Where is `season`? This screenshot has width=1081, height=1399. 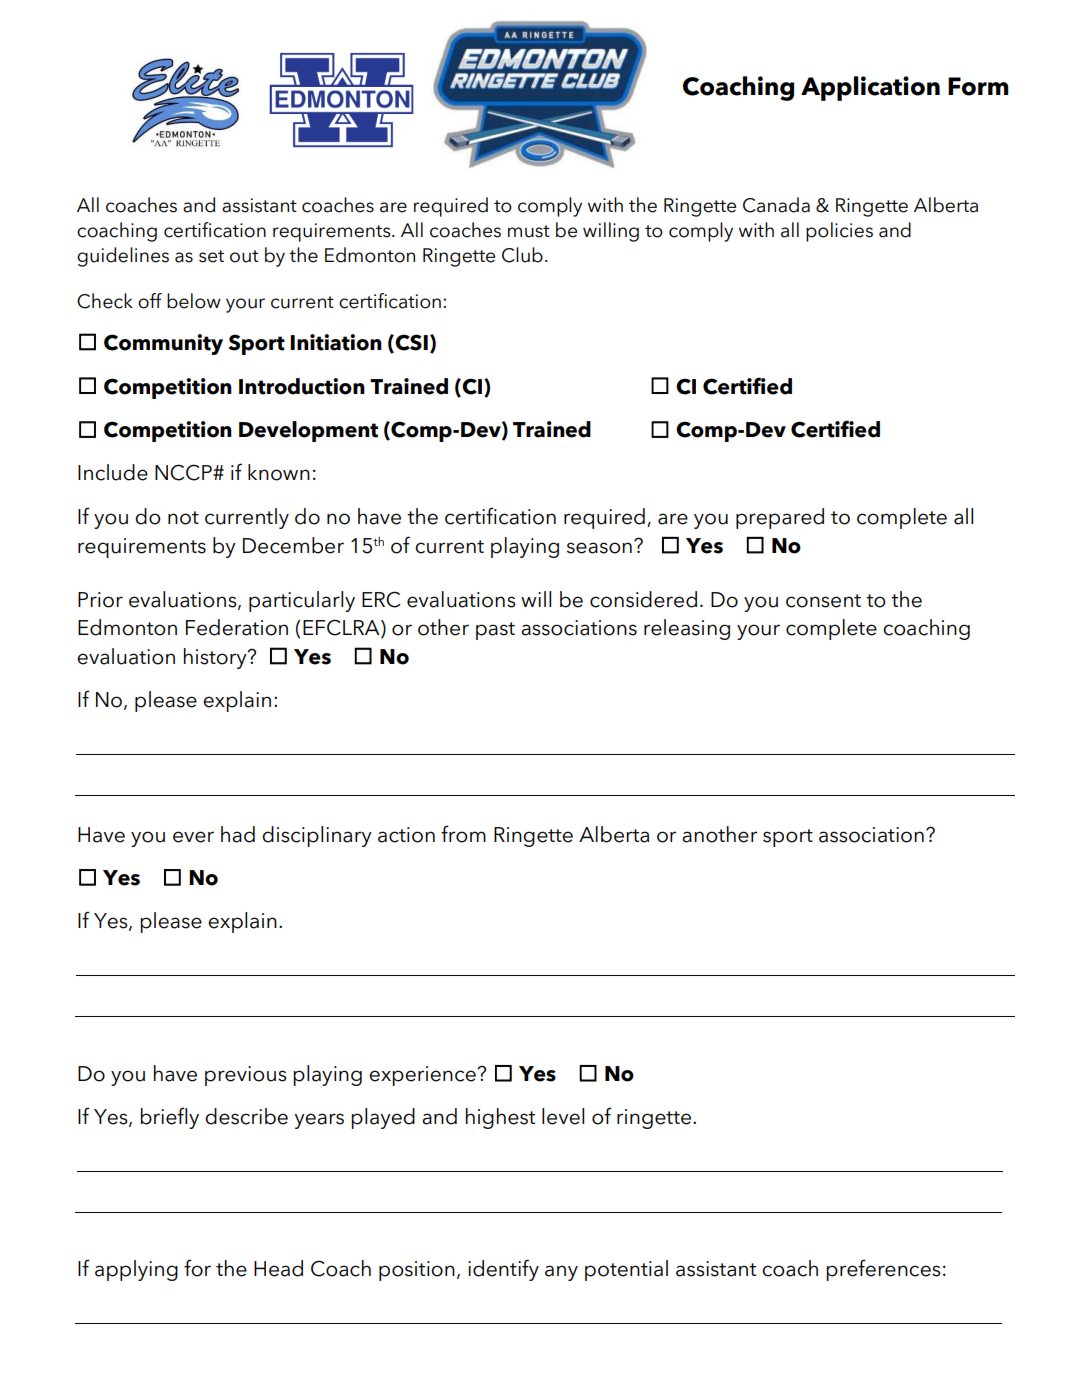 season is located at coordinates (599, 548).
